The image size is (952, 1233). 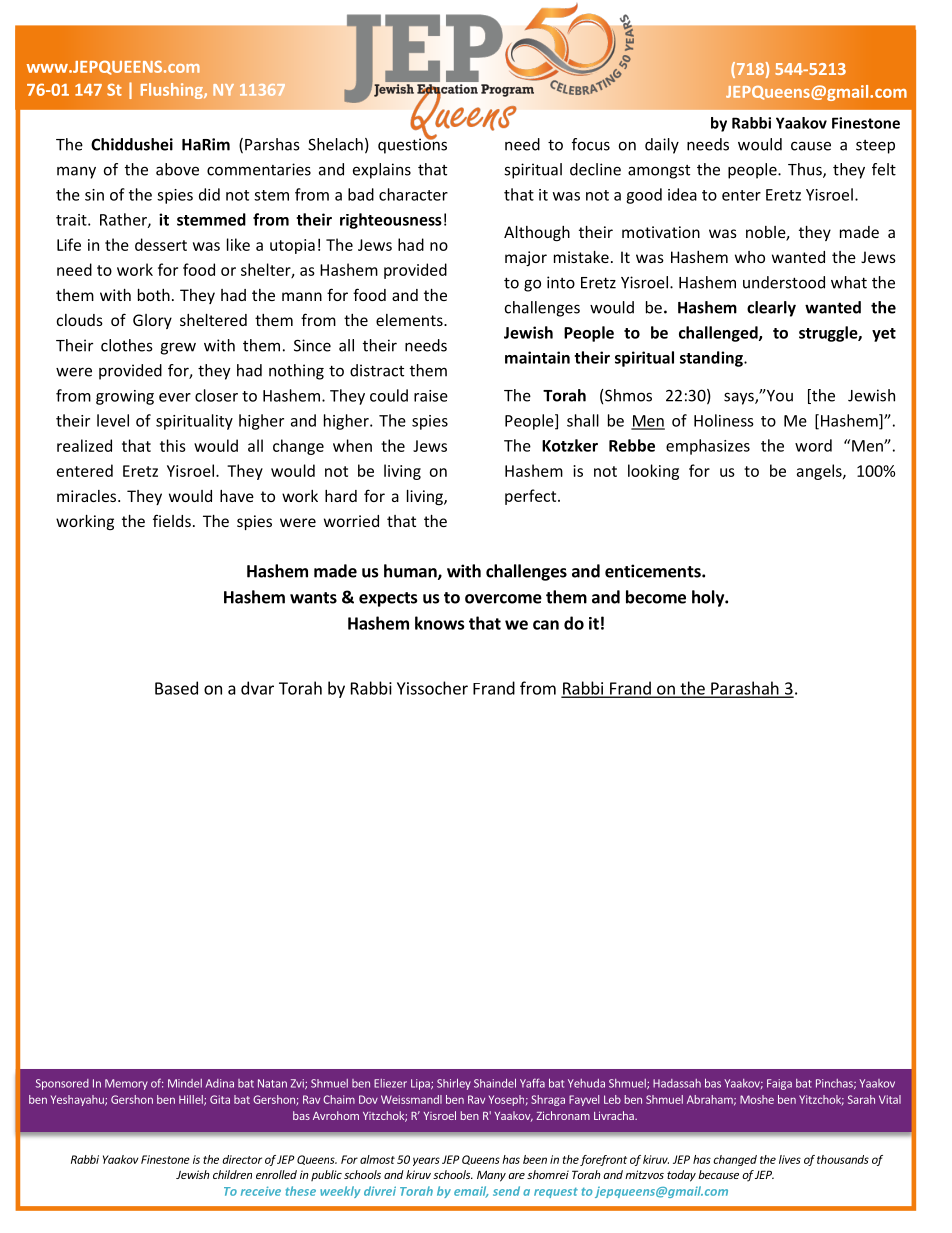 What do you see at coordinates (173, 91) in the document?
I see `Flushing` at bounding box center [173, 91].
